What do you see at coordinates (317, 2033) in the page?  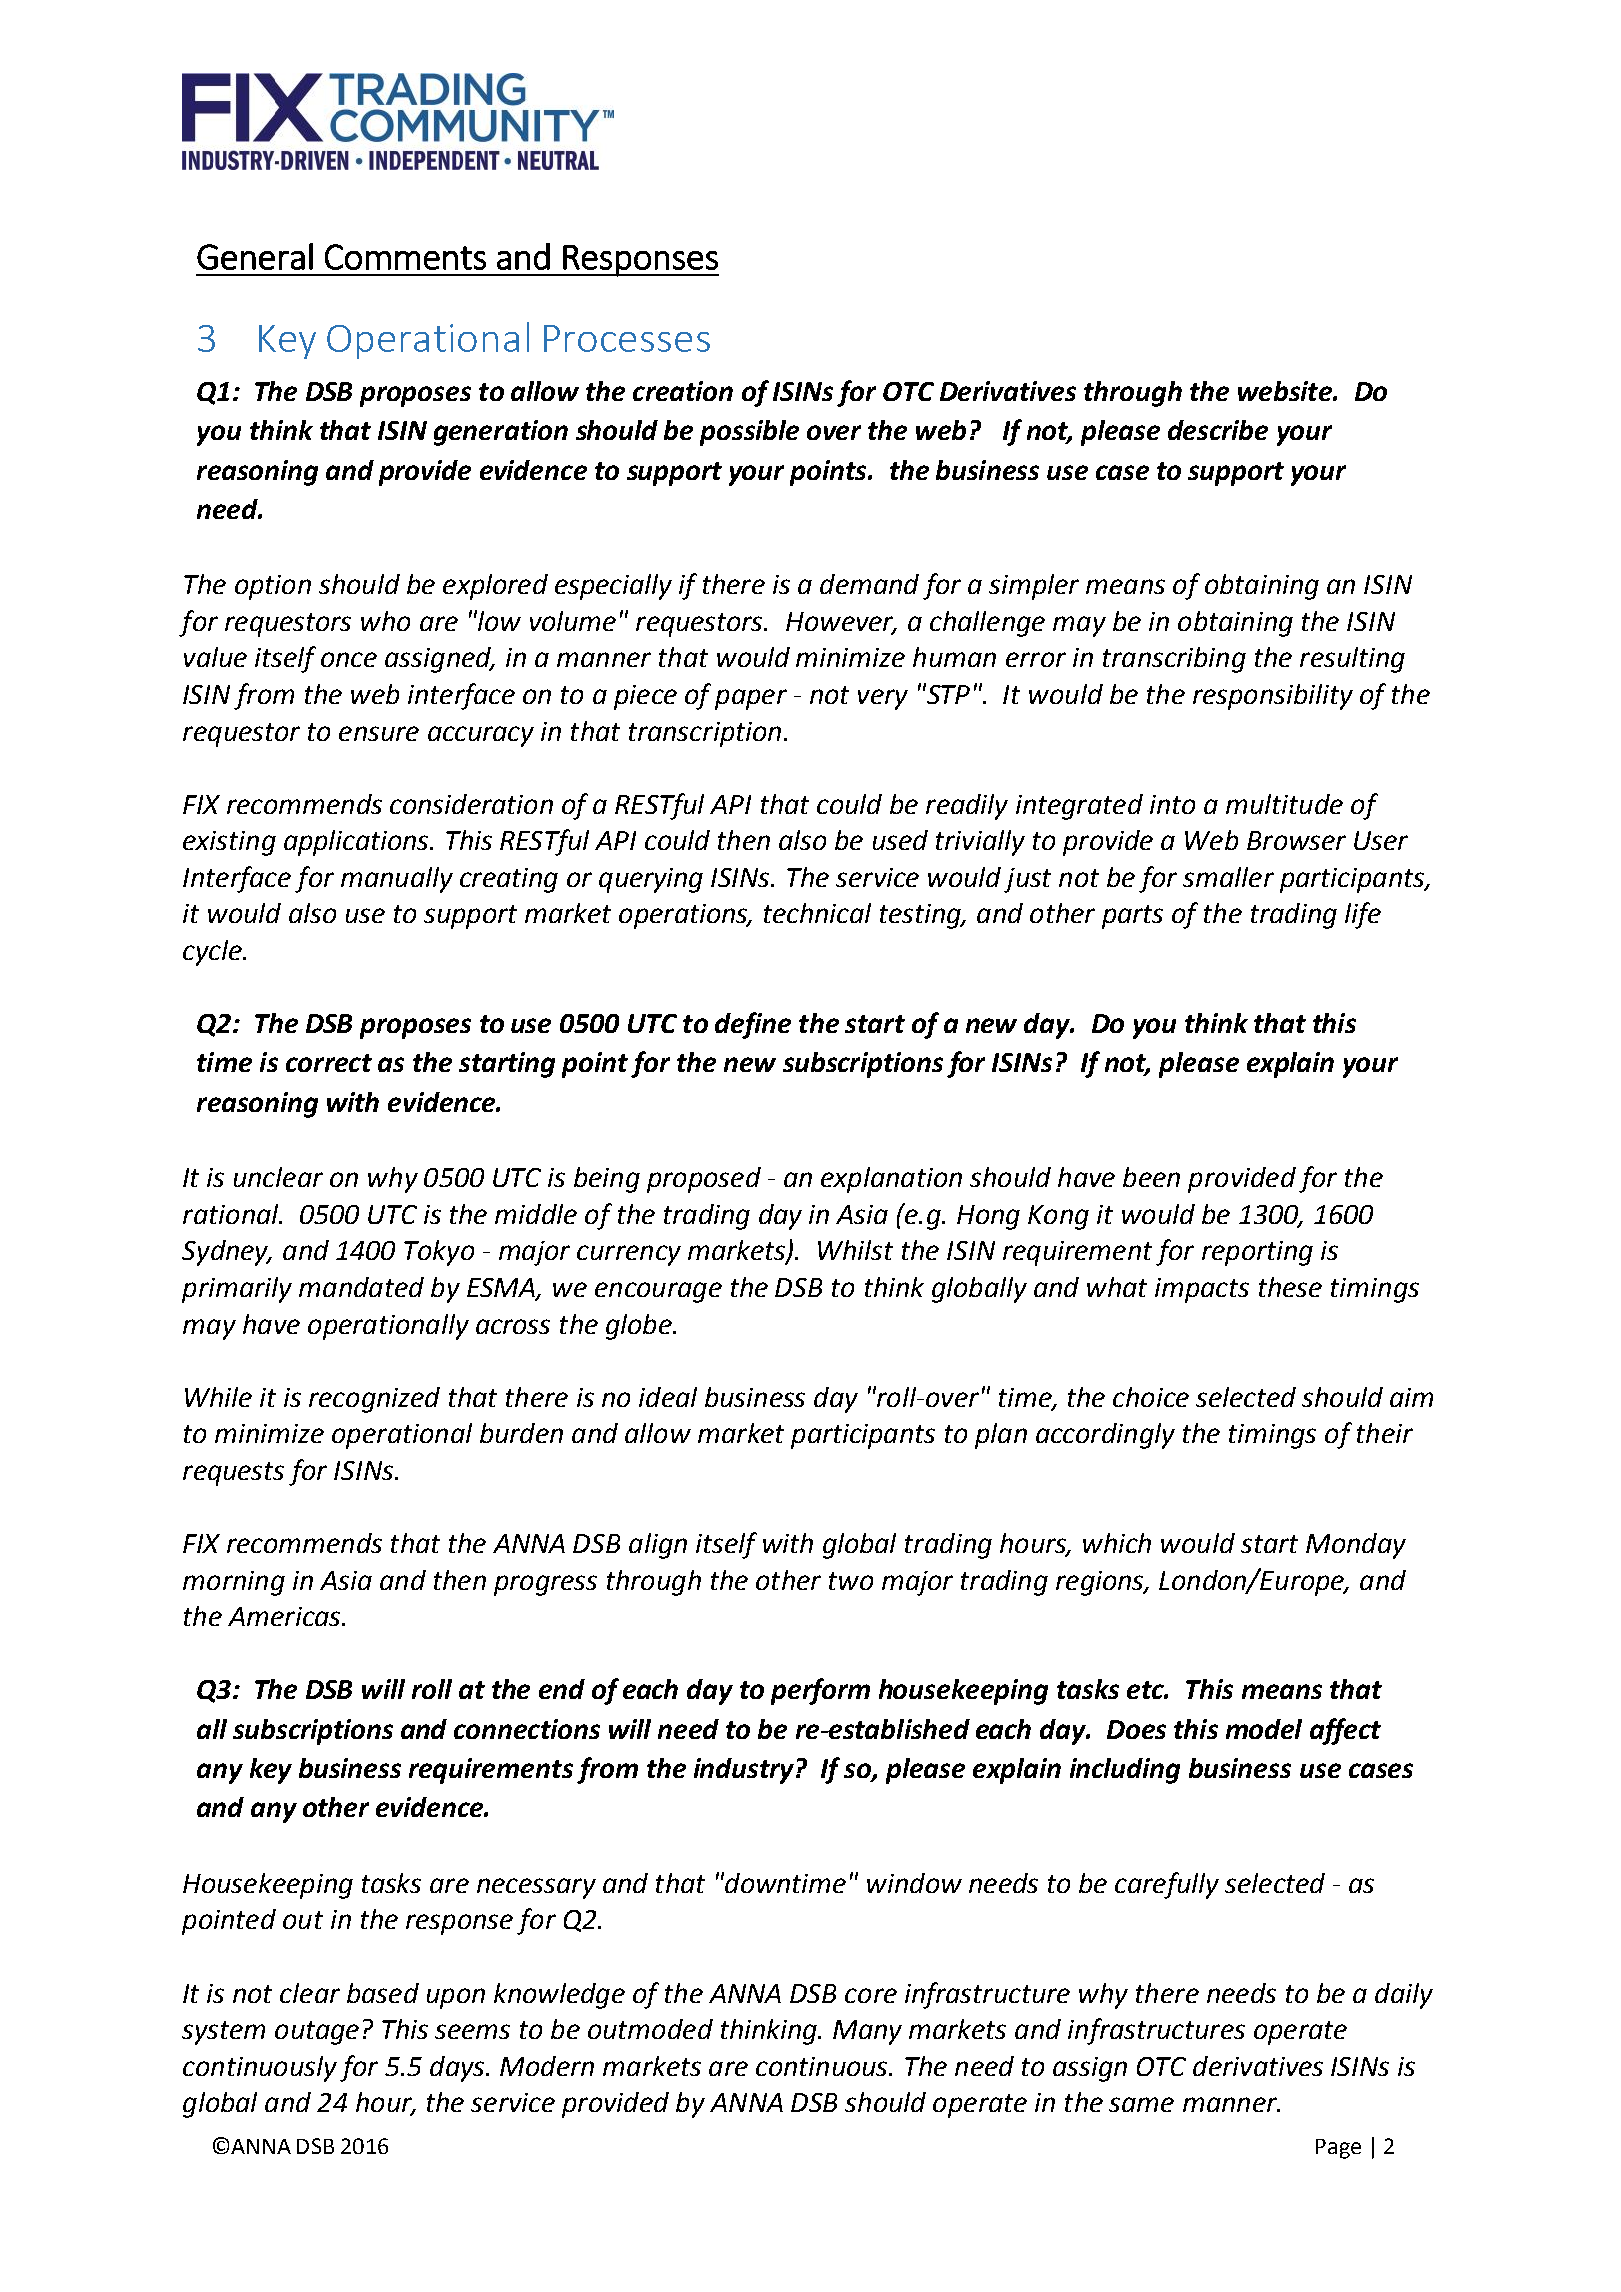 I see `outage` at bounding box center [317, 2033].
